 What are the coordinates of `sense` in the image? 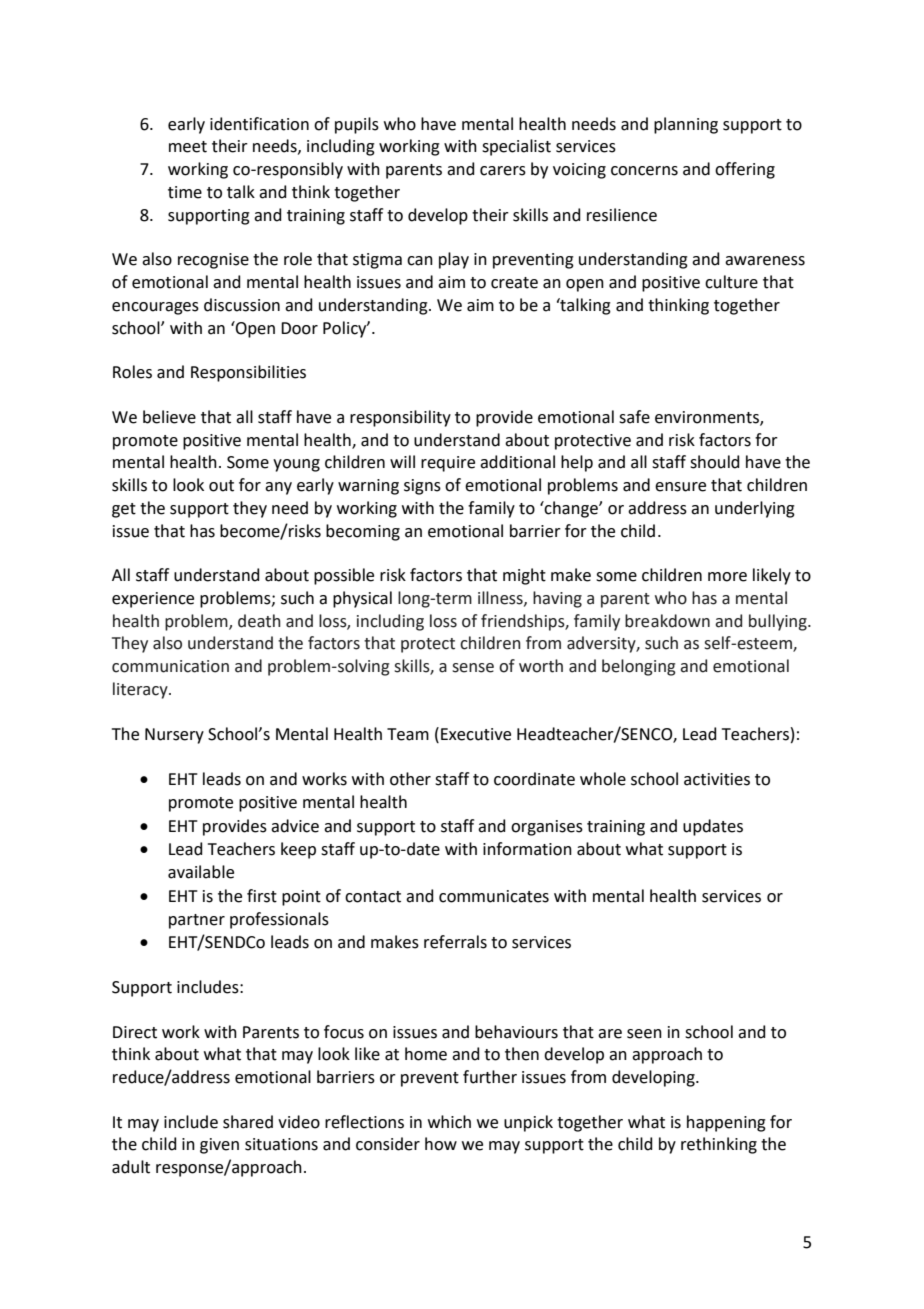 It's located at (473, 668).
